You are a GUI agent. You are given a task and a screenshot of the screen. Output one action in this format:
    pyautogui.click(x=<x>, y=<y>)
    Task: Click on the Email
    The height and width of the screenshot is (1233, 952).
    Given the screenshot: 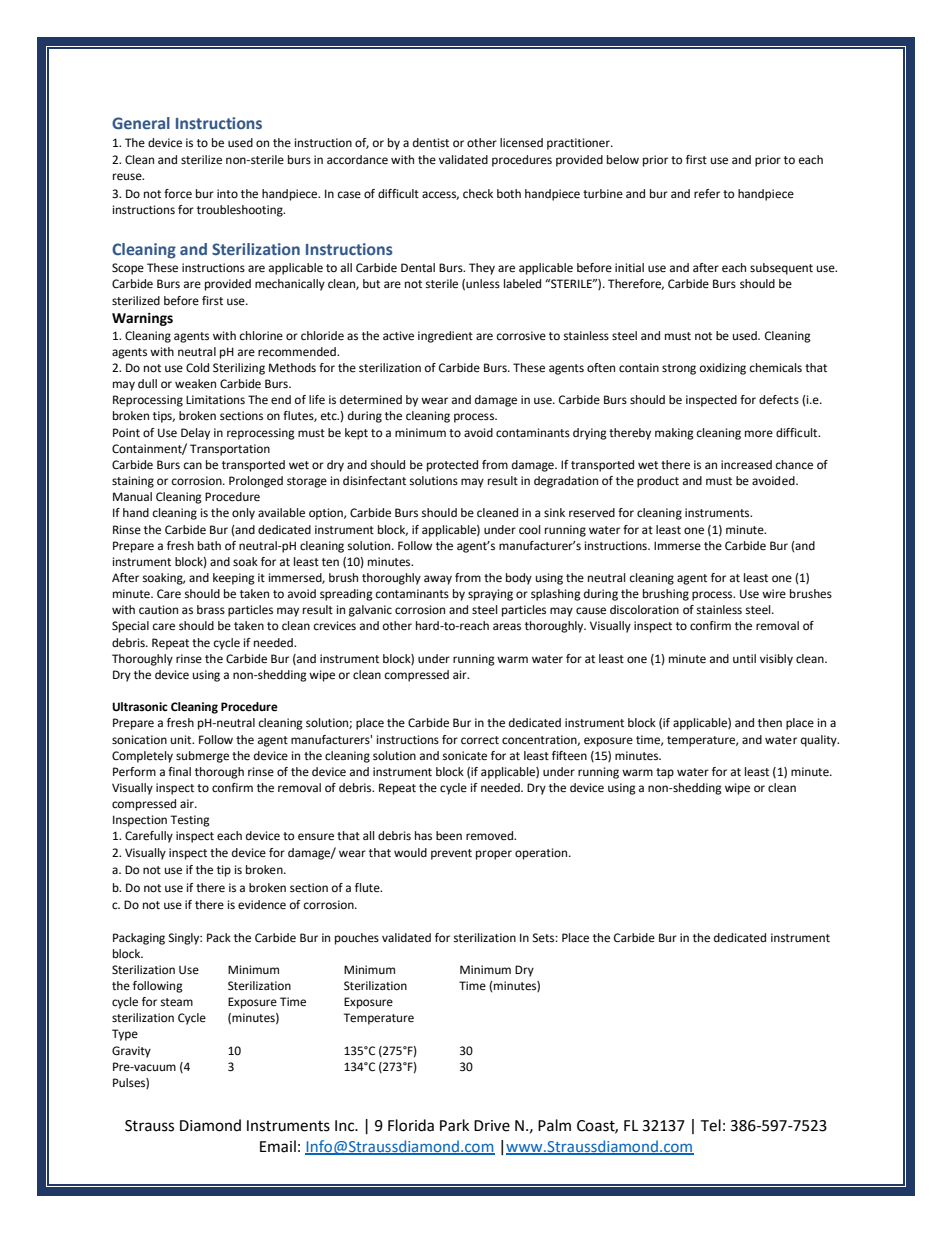 What is the action you would take?
    pyautogui.click(x=278, y=1146)
